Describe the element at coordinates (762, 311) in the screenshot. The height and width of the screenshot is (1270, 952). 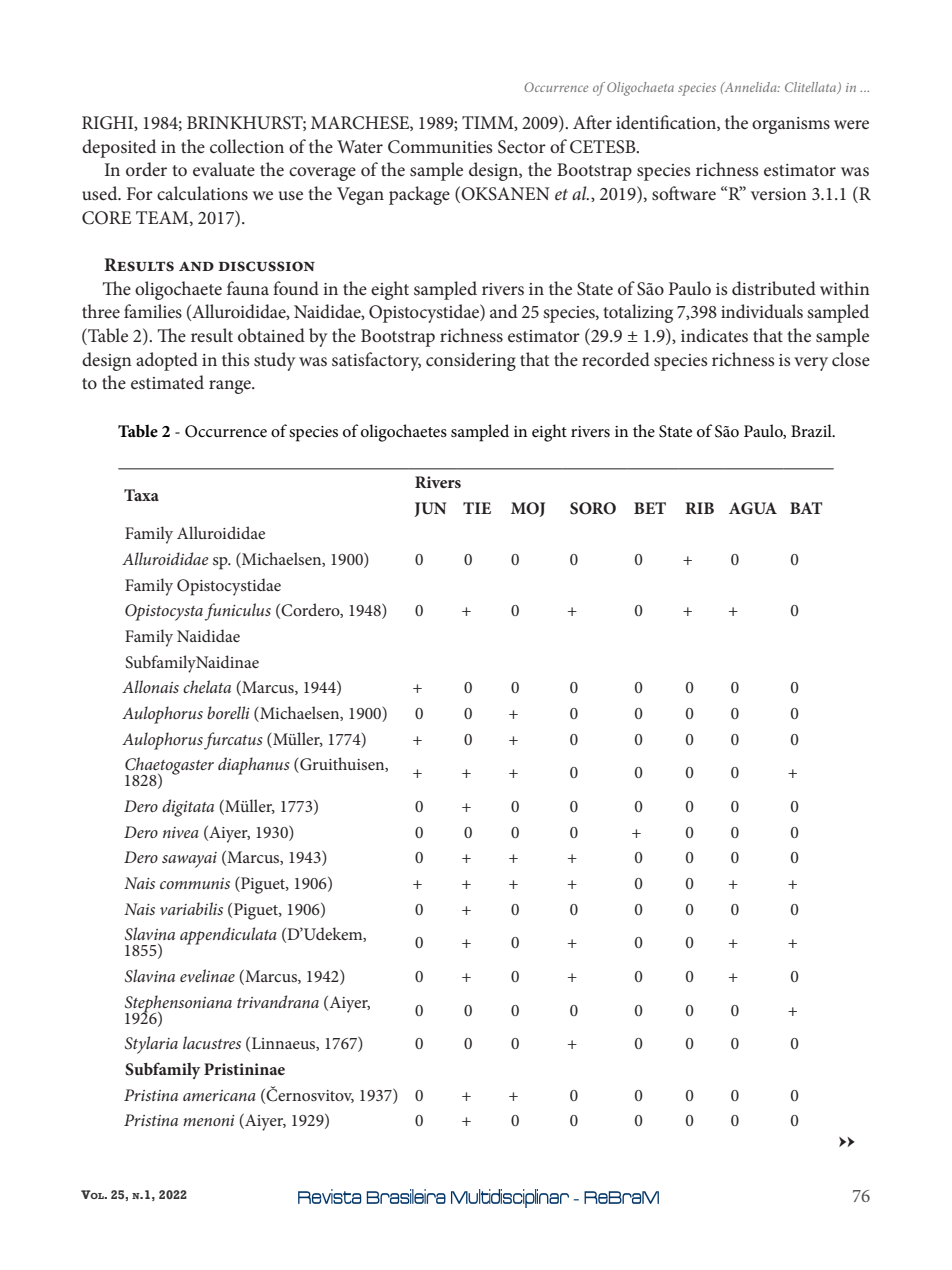
I see `individuals` at that location.
